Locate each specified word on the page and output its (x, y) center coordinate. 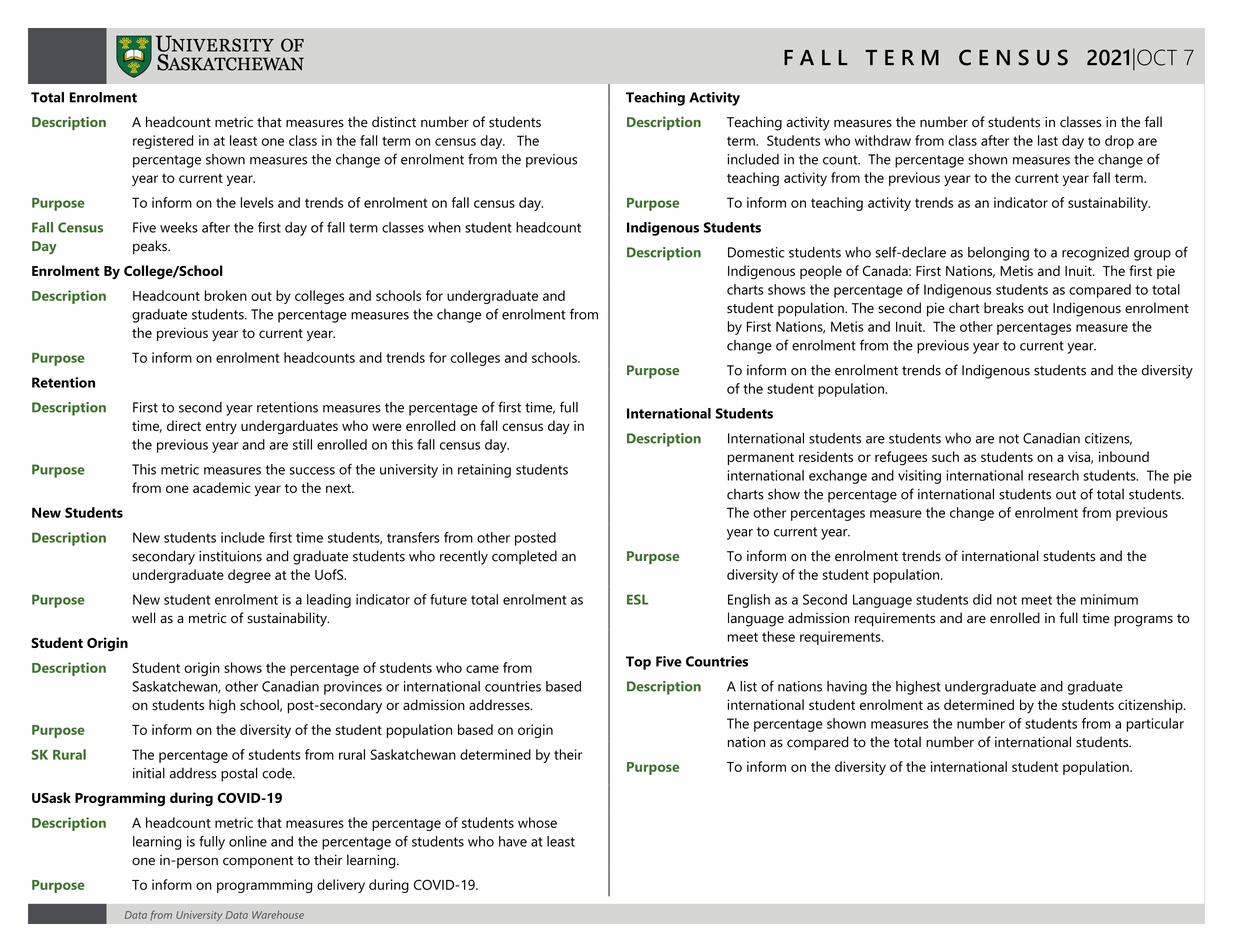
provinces (353, 688)
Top (638, 663)
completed (524, 557)
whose (537, 822)
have (513, 841)
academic (222, 487)
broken (226, 295)
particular (1155, 725)
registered (163, 142)
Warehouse (278, 915)
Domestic (756, 252)
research (1053, 475)
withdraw (883, 140)
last (1048, 140)
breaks (1004, 308)
